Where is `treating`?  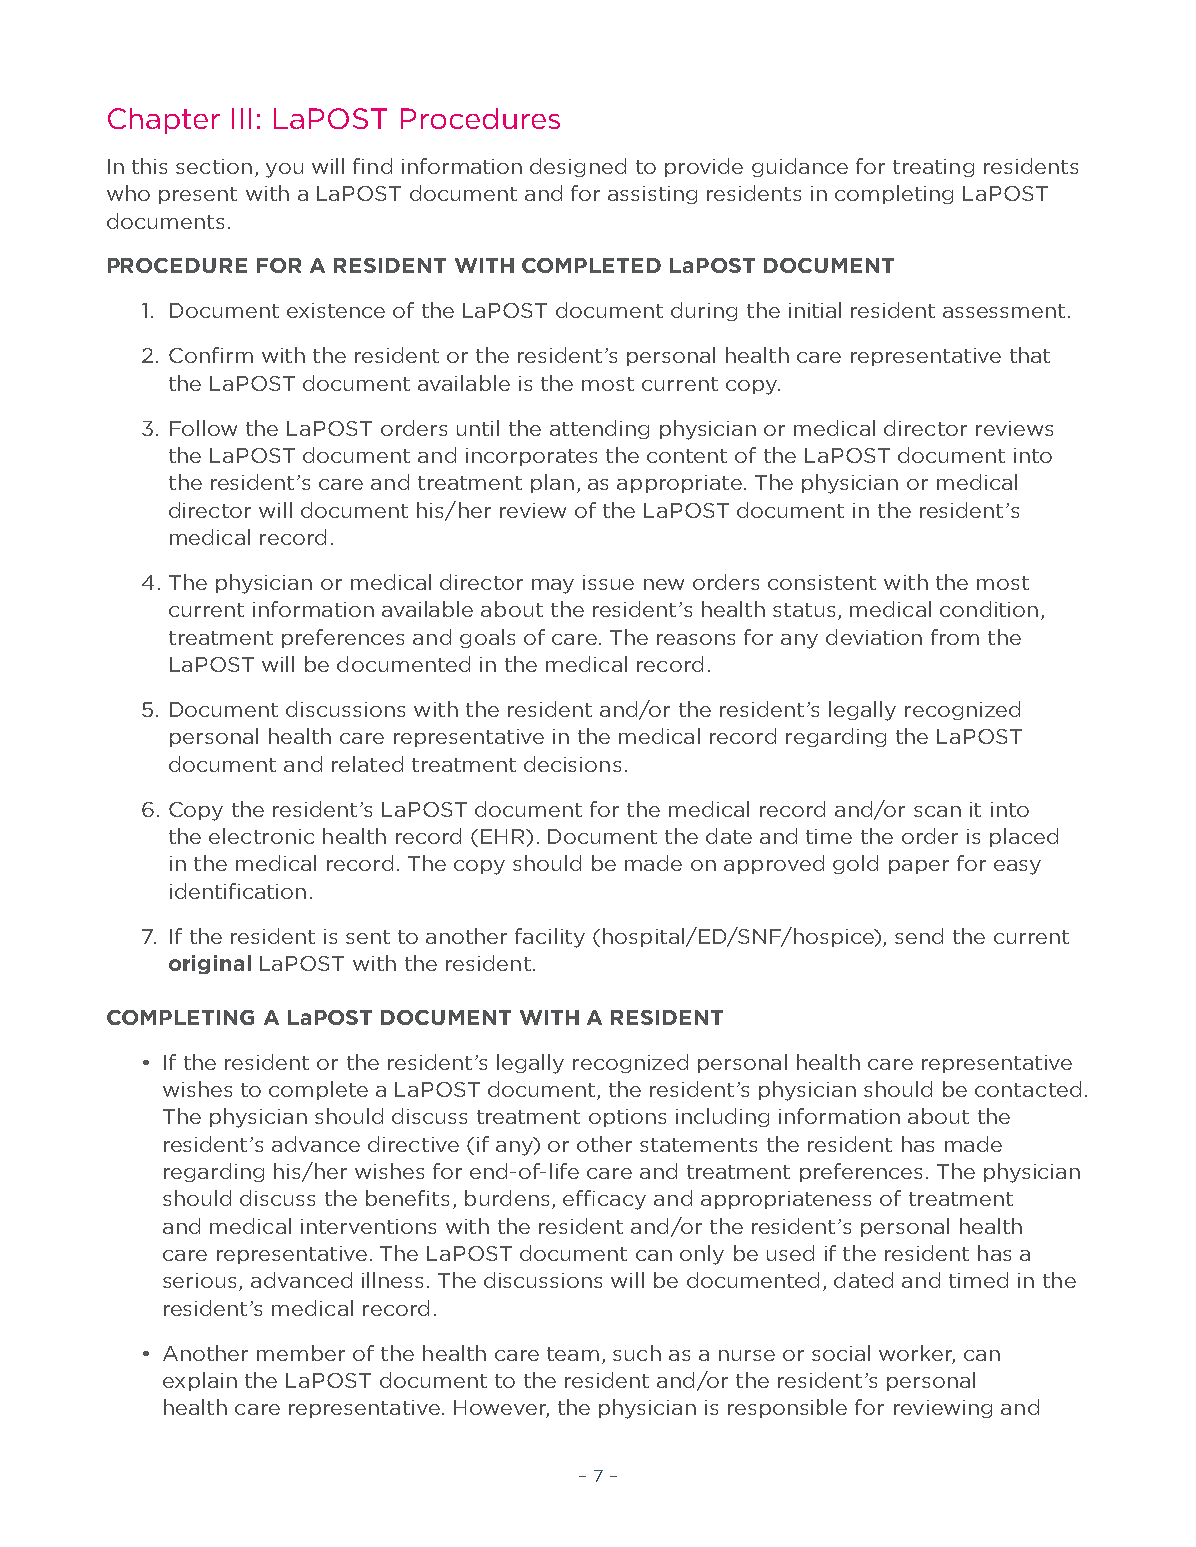 treating is located at coordinates (933, 168).
